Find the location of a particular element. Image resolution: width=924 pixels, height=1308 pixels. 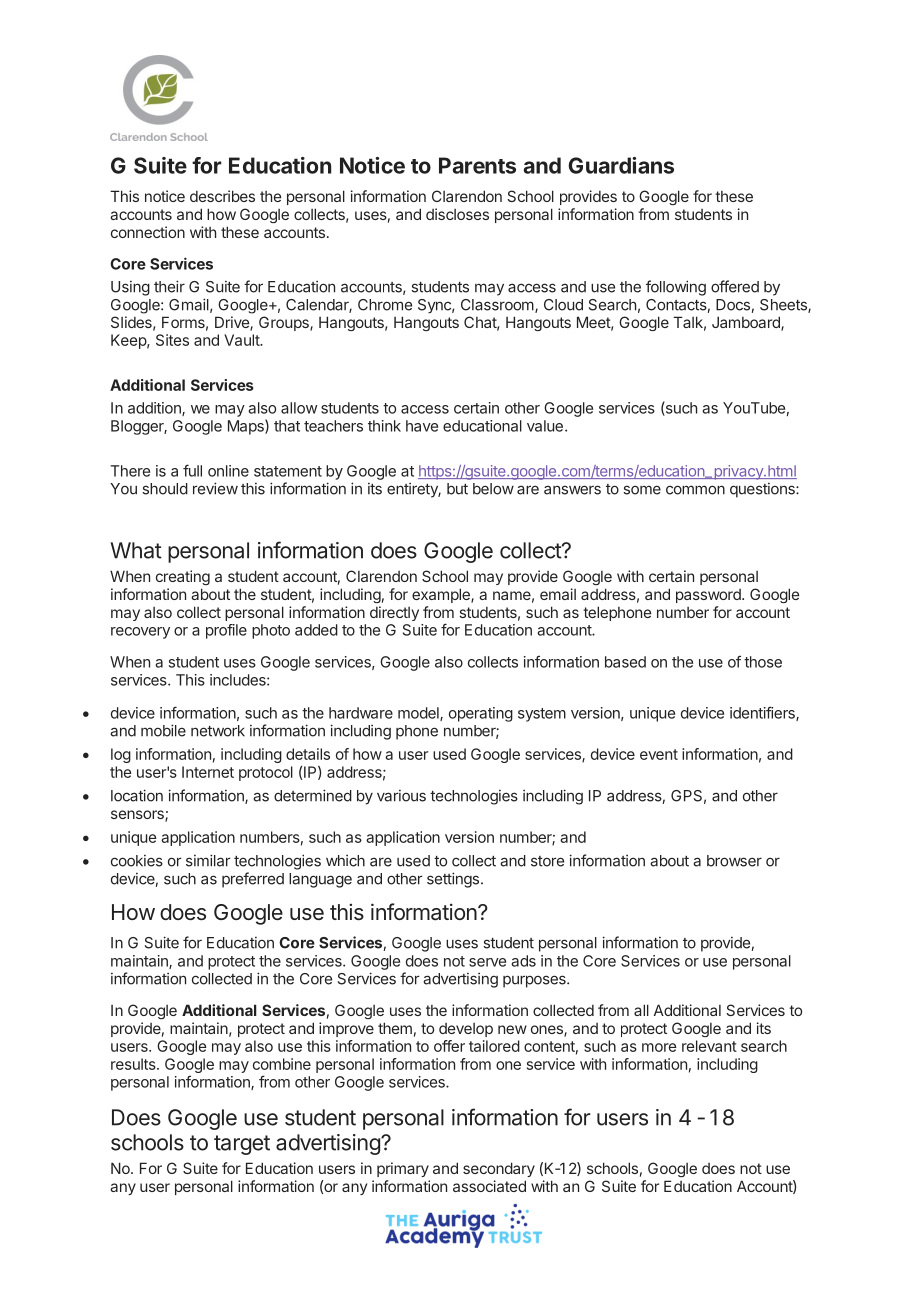

Guardians is located at coordinates (621, 165).
